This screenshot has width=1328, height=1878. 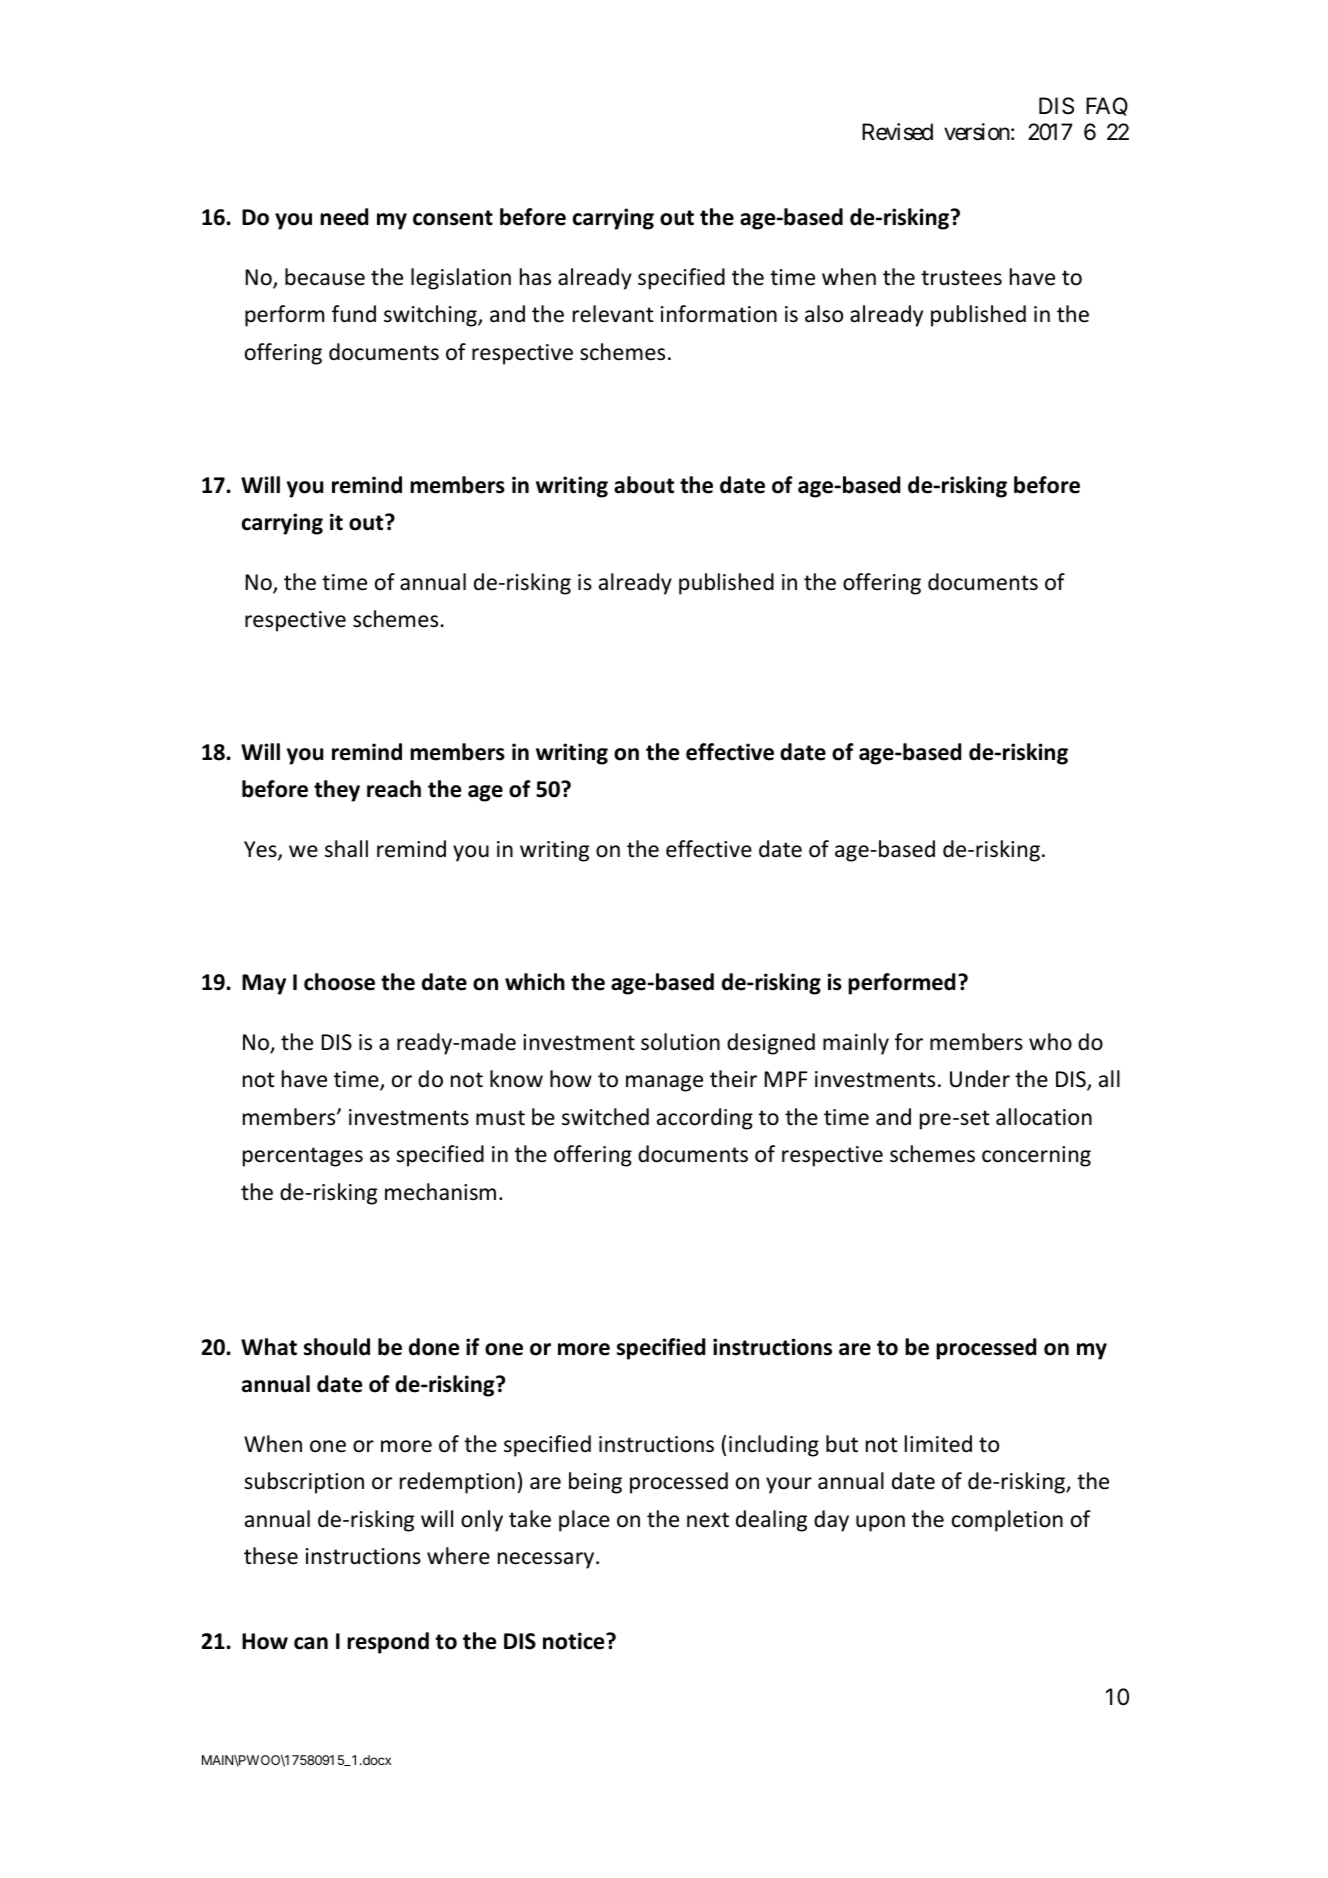 I want to click on about, so click(x=644, y=485).
